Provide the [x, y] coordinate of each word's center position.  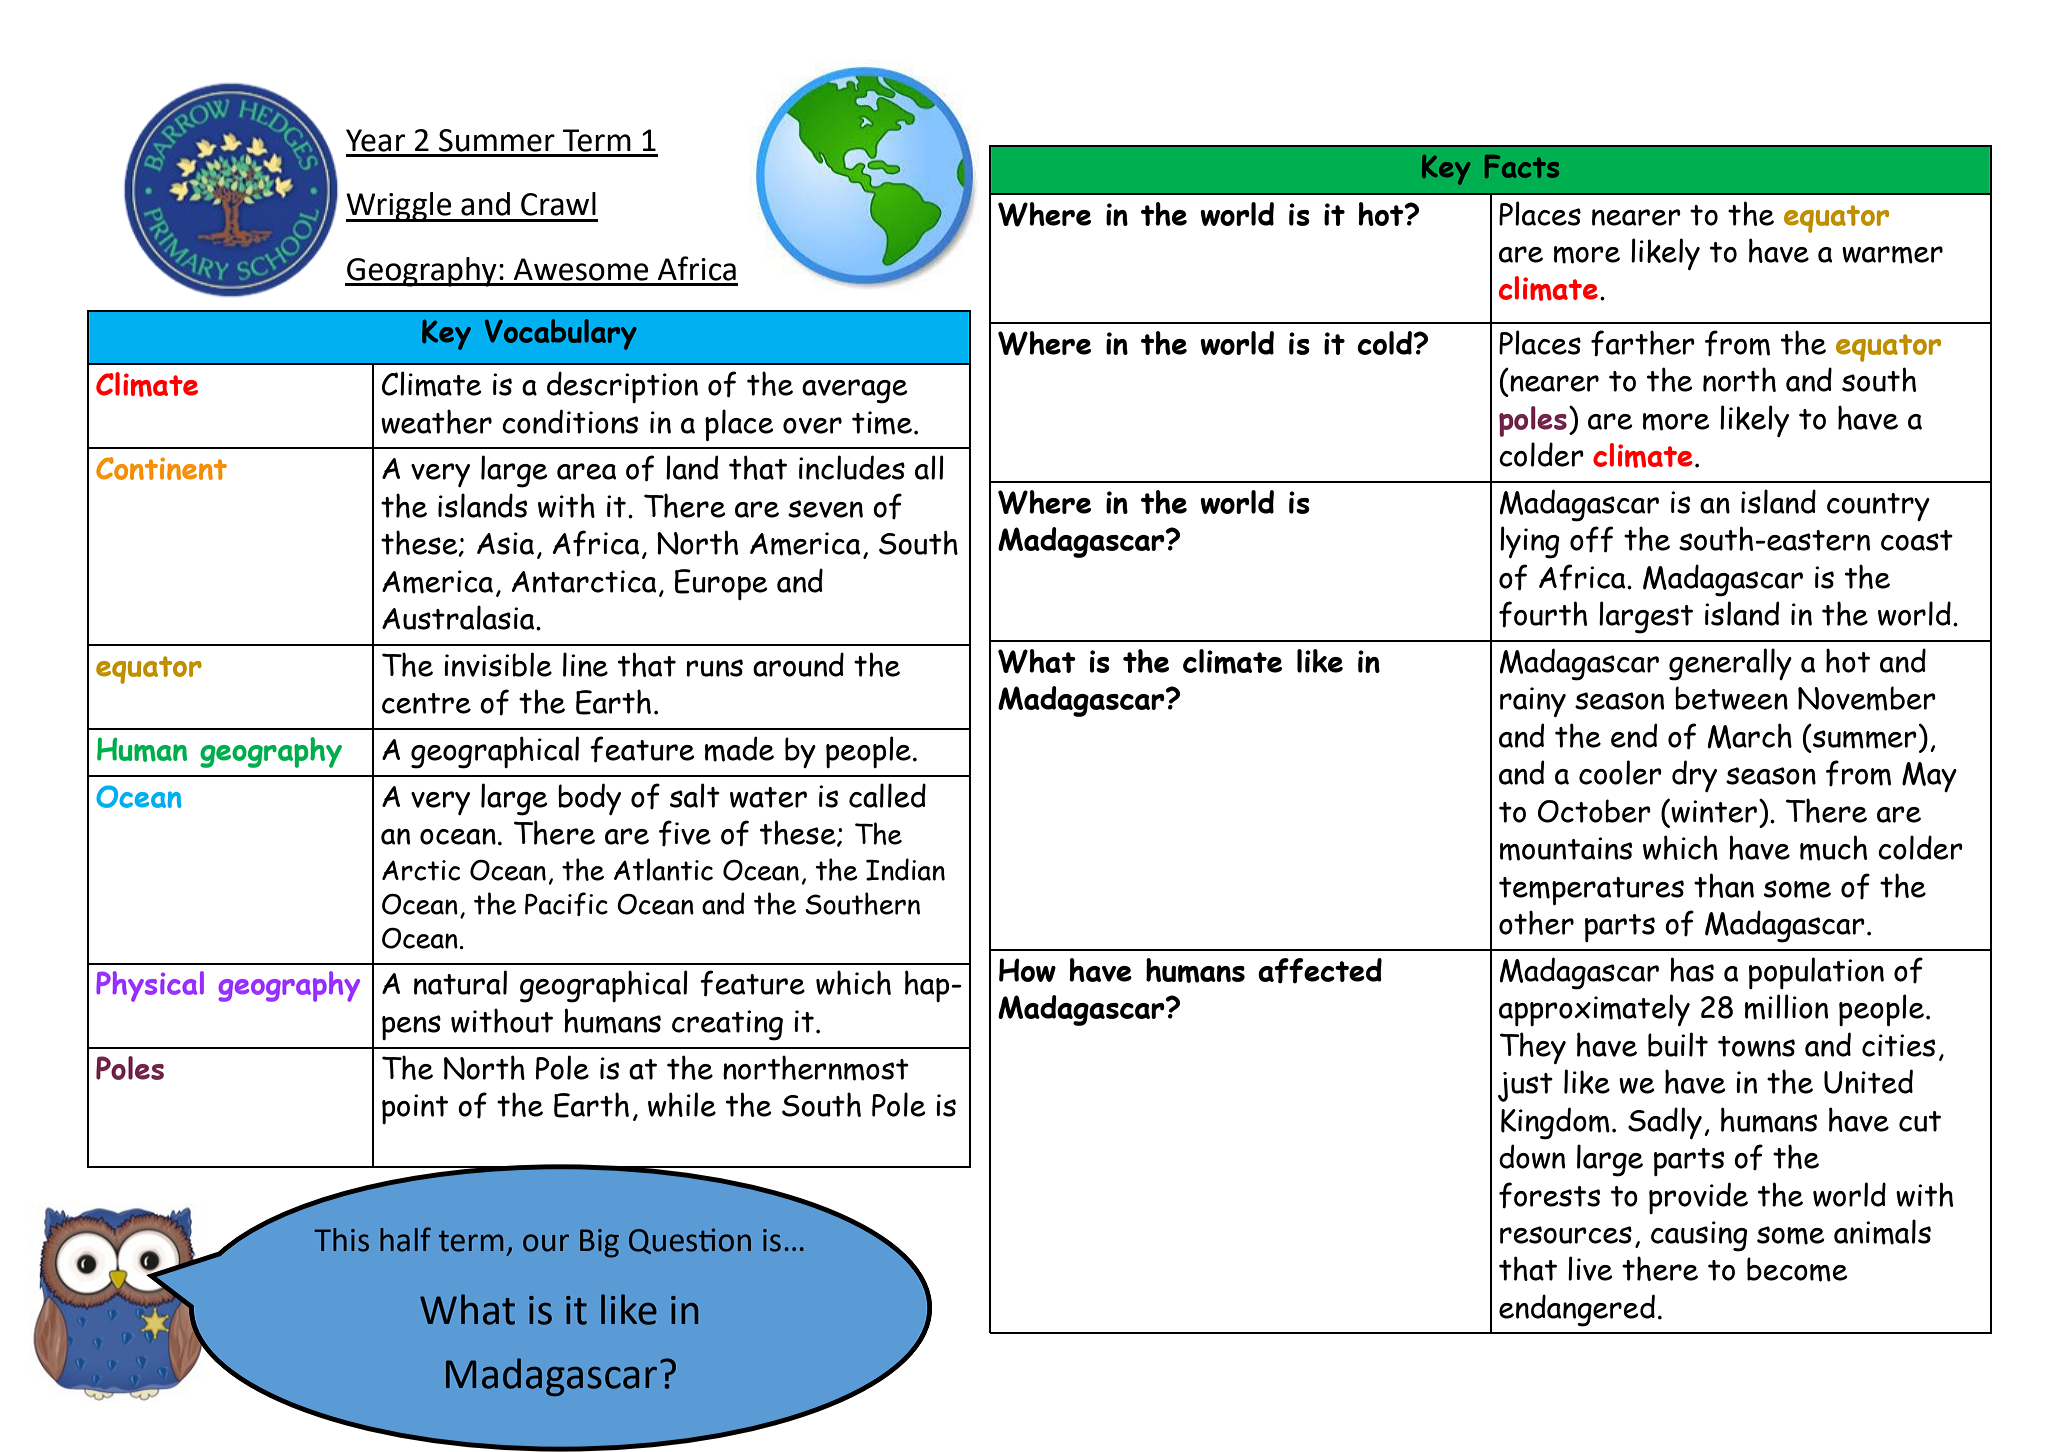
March [1750, 736]
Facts [1522, 166]
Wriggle [400, 207]
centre [426, 703]
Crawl [558, 204]
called [887, 795]
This [341, 1240]
